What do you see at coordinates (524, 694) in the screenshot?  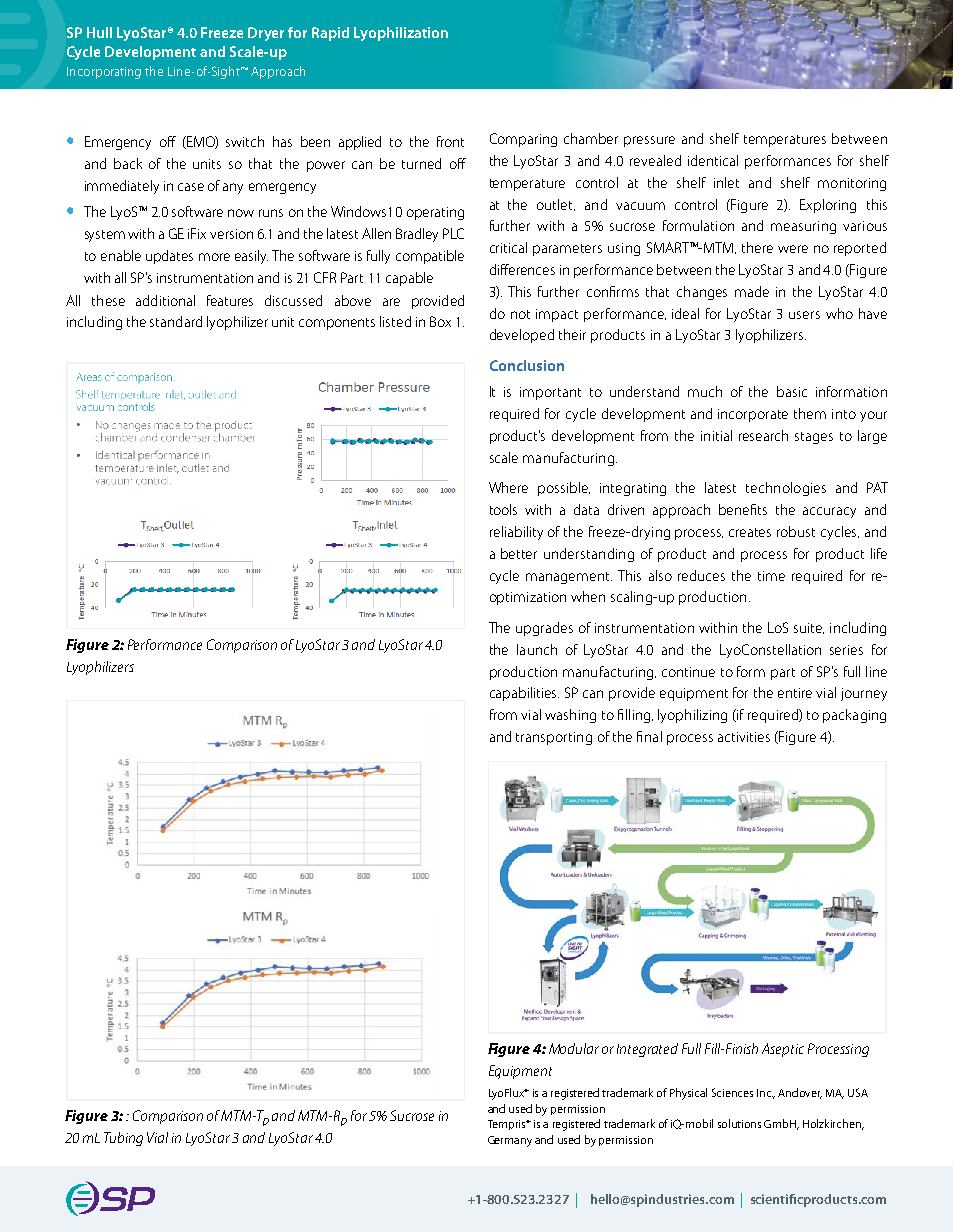 I see `capabilities` at bounding box center [524, 694].
